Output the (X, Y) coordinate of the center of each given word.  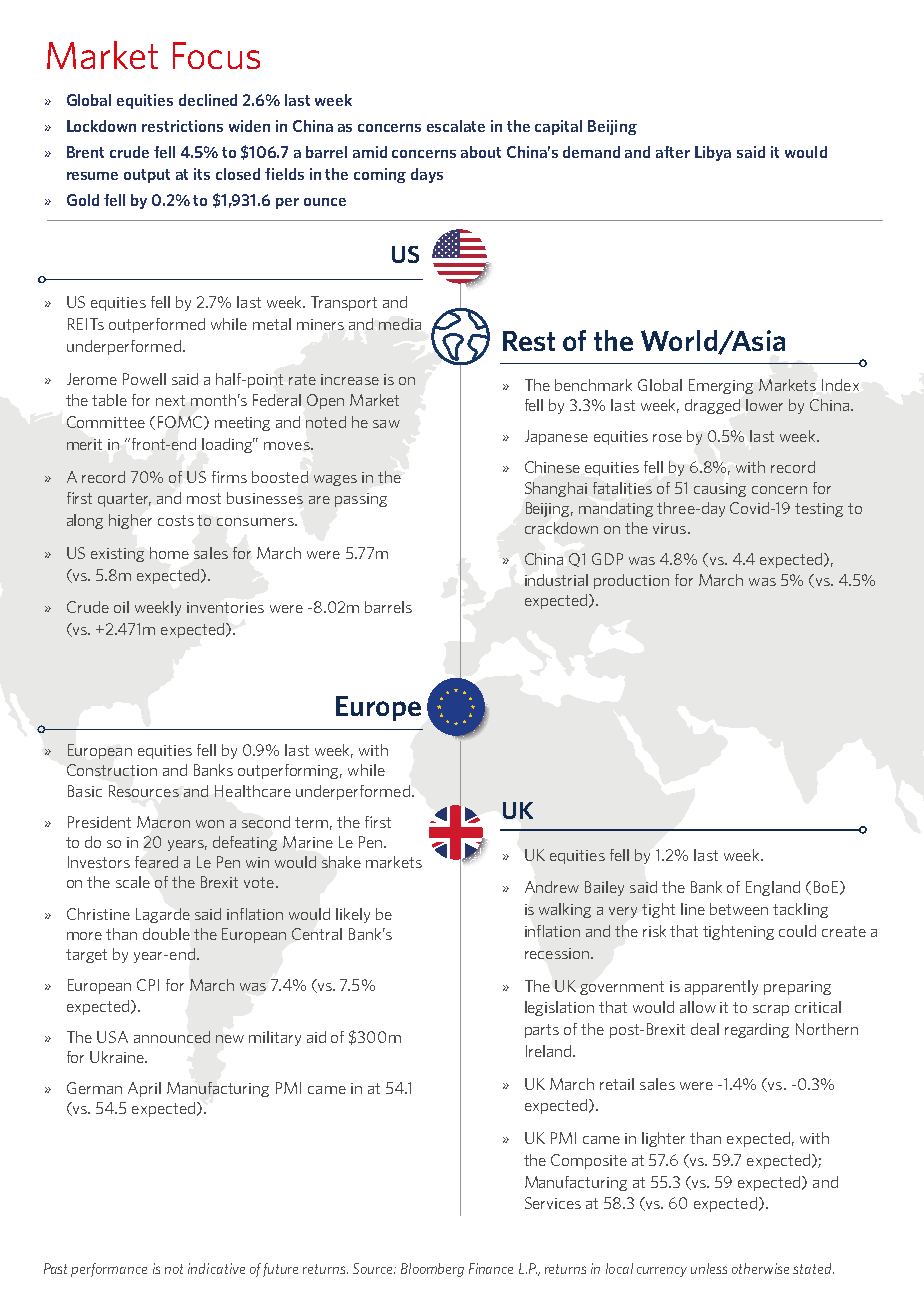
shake (341, 862)
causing (720, 490)
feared (156, 862)
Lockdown (101, 126)
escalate (456, 126)
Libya (713, 153)
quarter (124, 500)
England (773, 888)
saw (386, 424)
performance (109, 1270)
